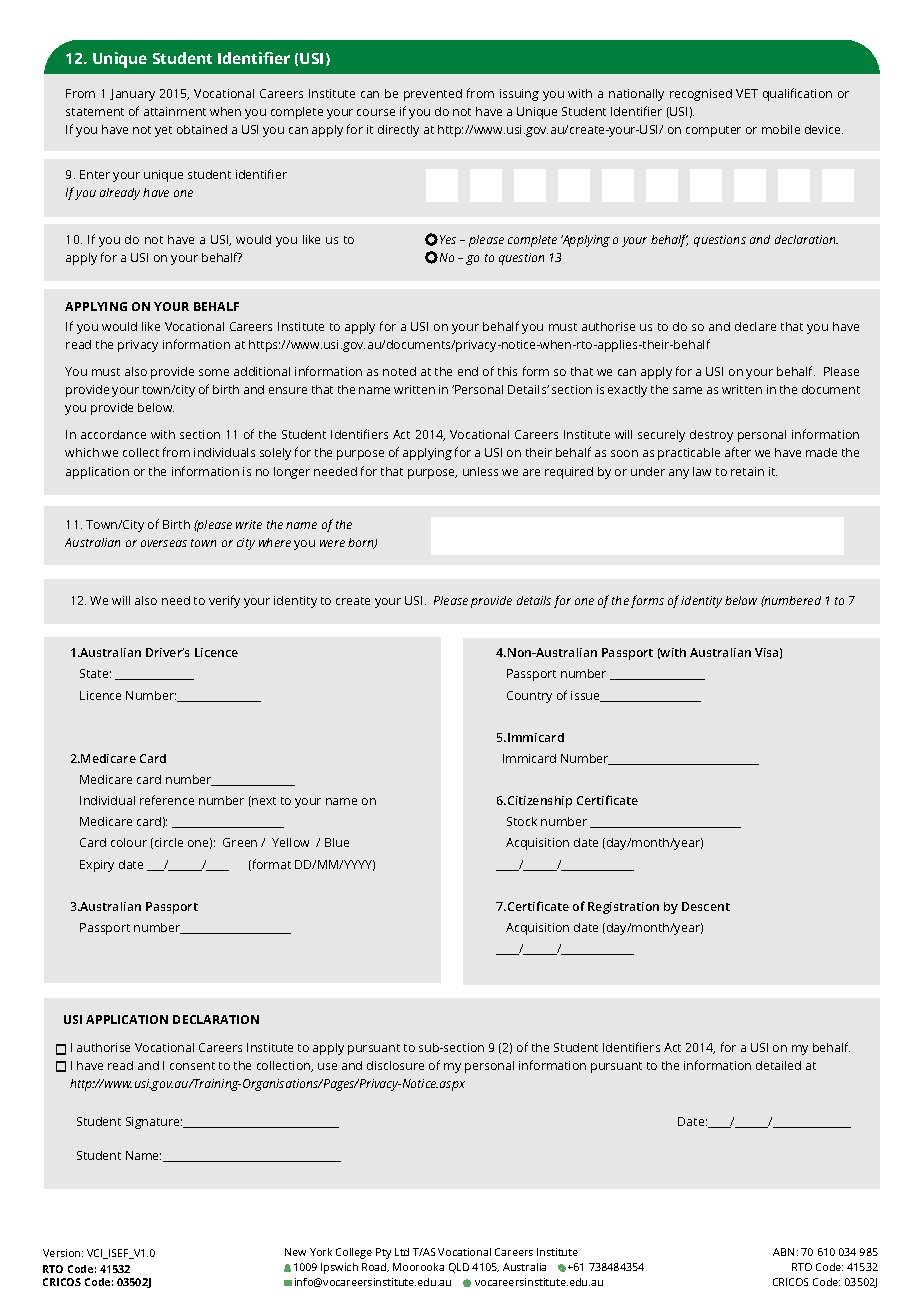 This image has width=924, height=1308. Describe the element at coordinates (295, 1252) in the image. I see `New` at that location.
